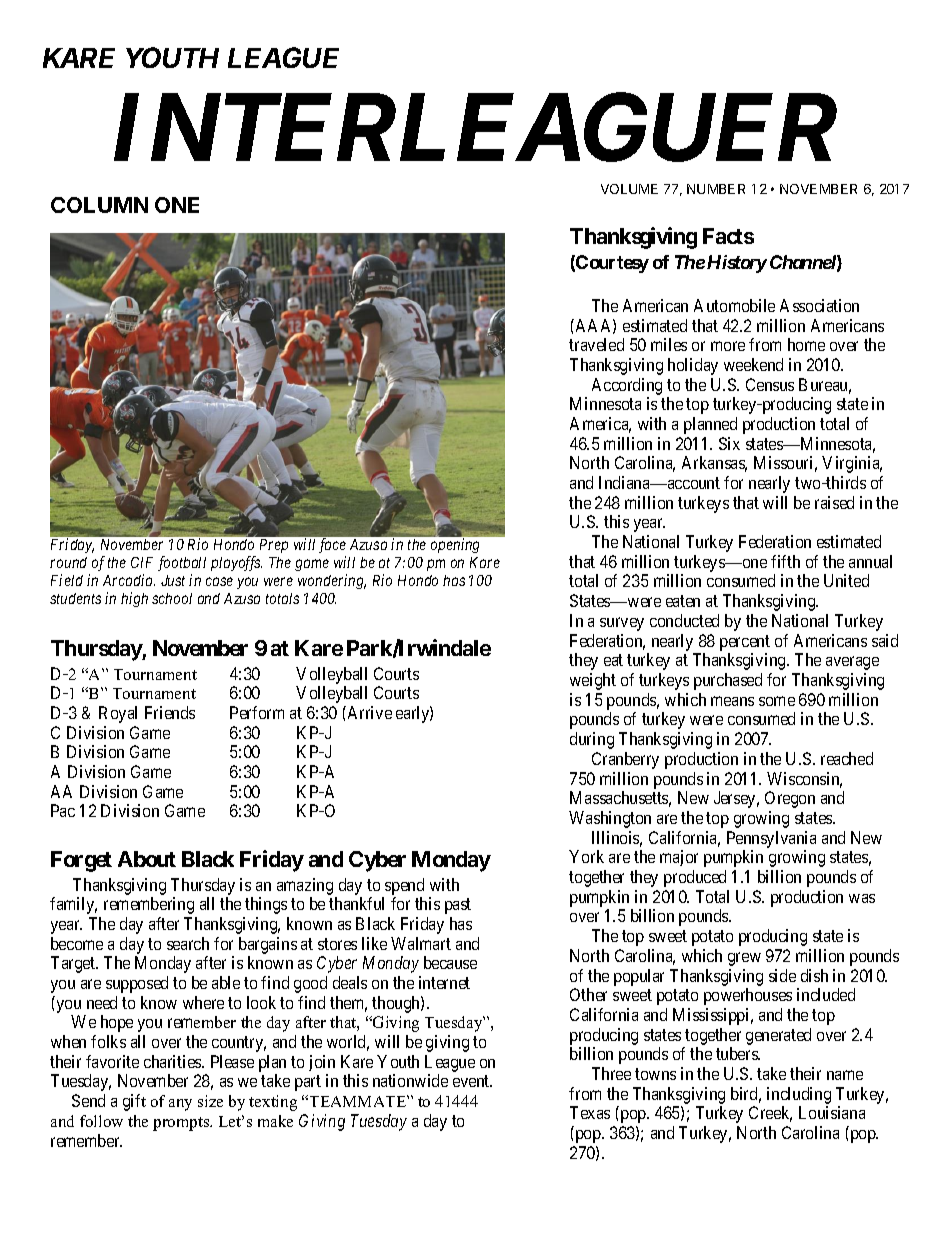 Image resolution: width=952 pixels, height=1233 pixels. What do you see at coordinates (458, 906) in the screenshot?
I see `past` at bounding box center [458, 906].
